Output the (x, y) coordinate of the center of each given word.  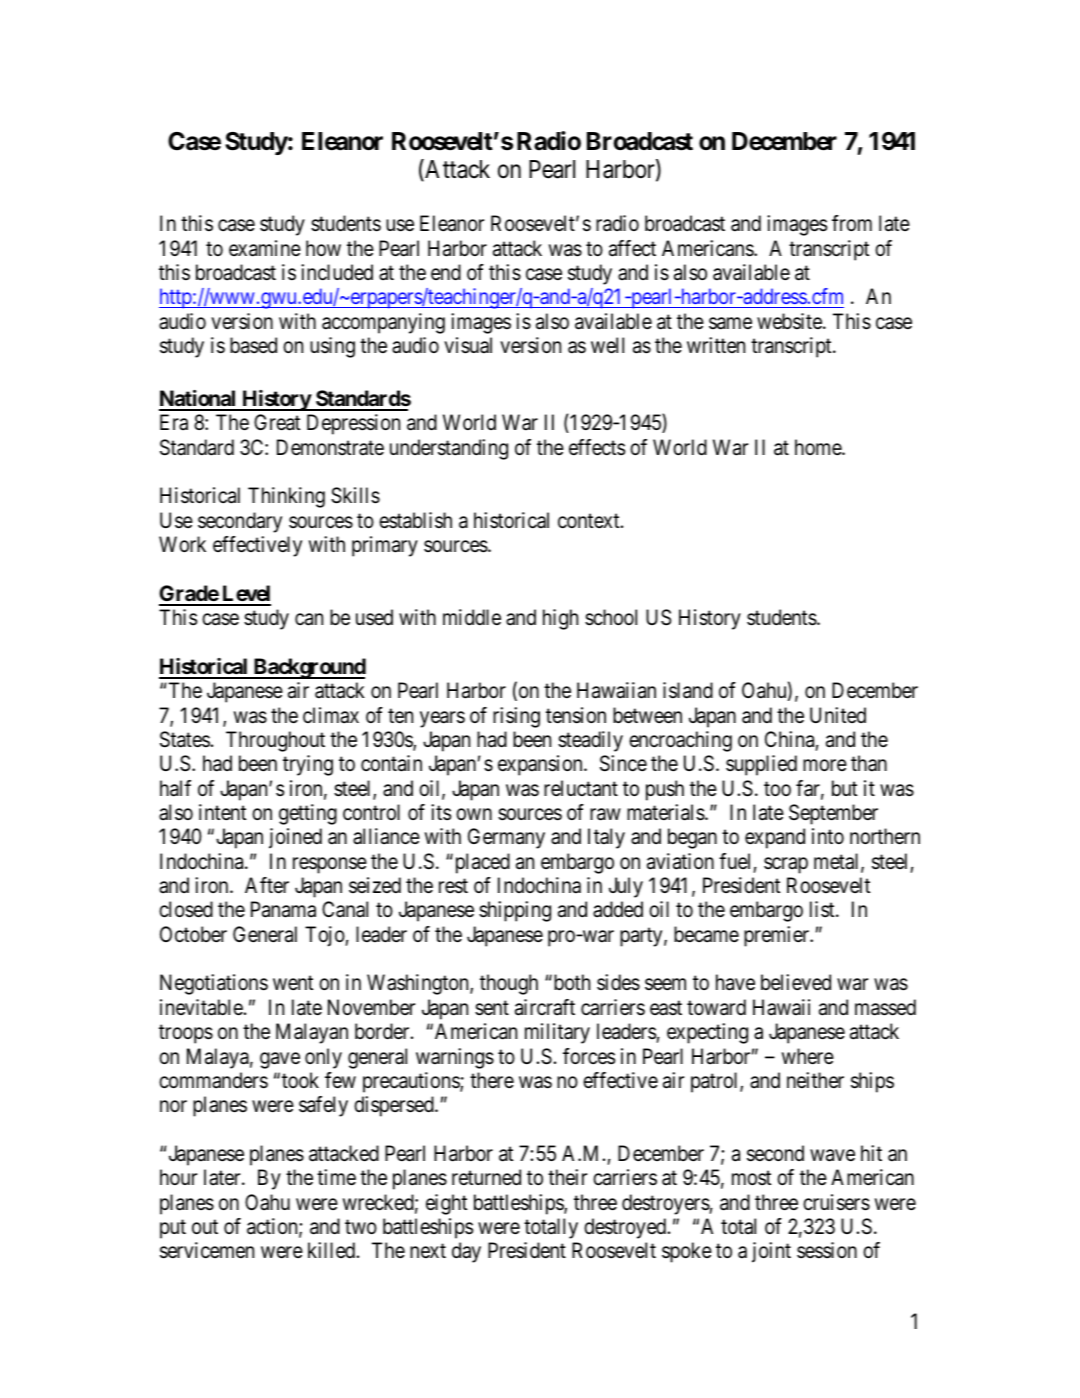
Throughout (275, 741)
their (567, 1177)
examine (265, 248)
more (825, 766)
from (852, 223)
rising (516, 717)
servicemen (207, 1250)
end (446, 272)
